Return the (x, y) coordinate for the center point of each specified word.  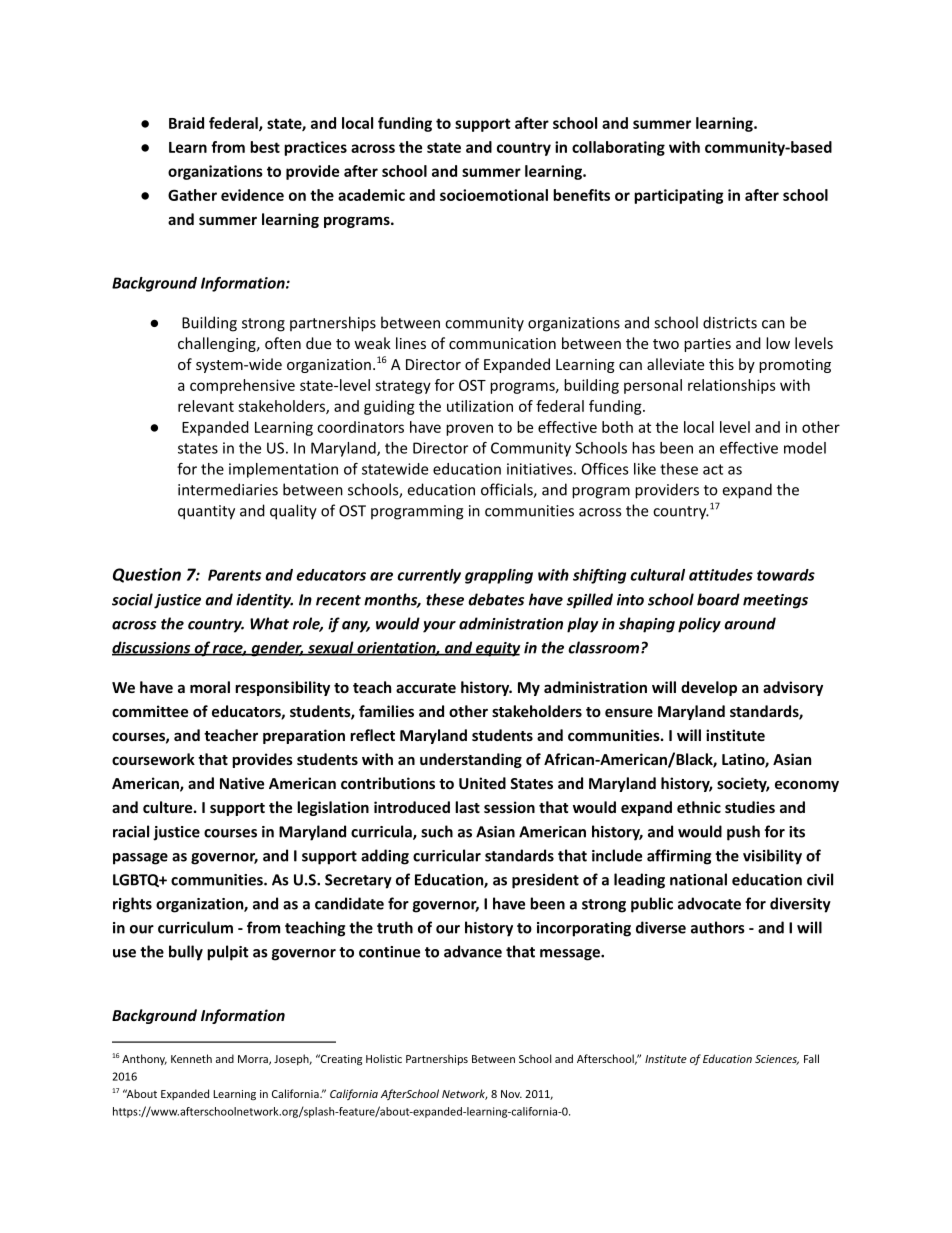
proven (469, 430)
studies (750, 807)
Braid (186, 123)
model (805, 448)
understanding (471, 760)
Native (242, 783)
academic (371, 195)
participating (679, 196)
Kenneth (191, 1058)
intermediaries (228, 489)
